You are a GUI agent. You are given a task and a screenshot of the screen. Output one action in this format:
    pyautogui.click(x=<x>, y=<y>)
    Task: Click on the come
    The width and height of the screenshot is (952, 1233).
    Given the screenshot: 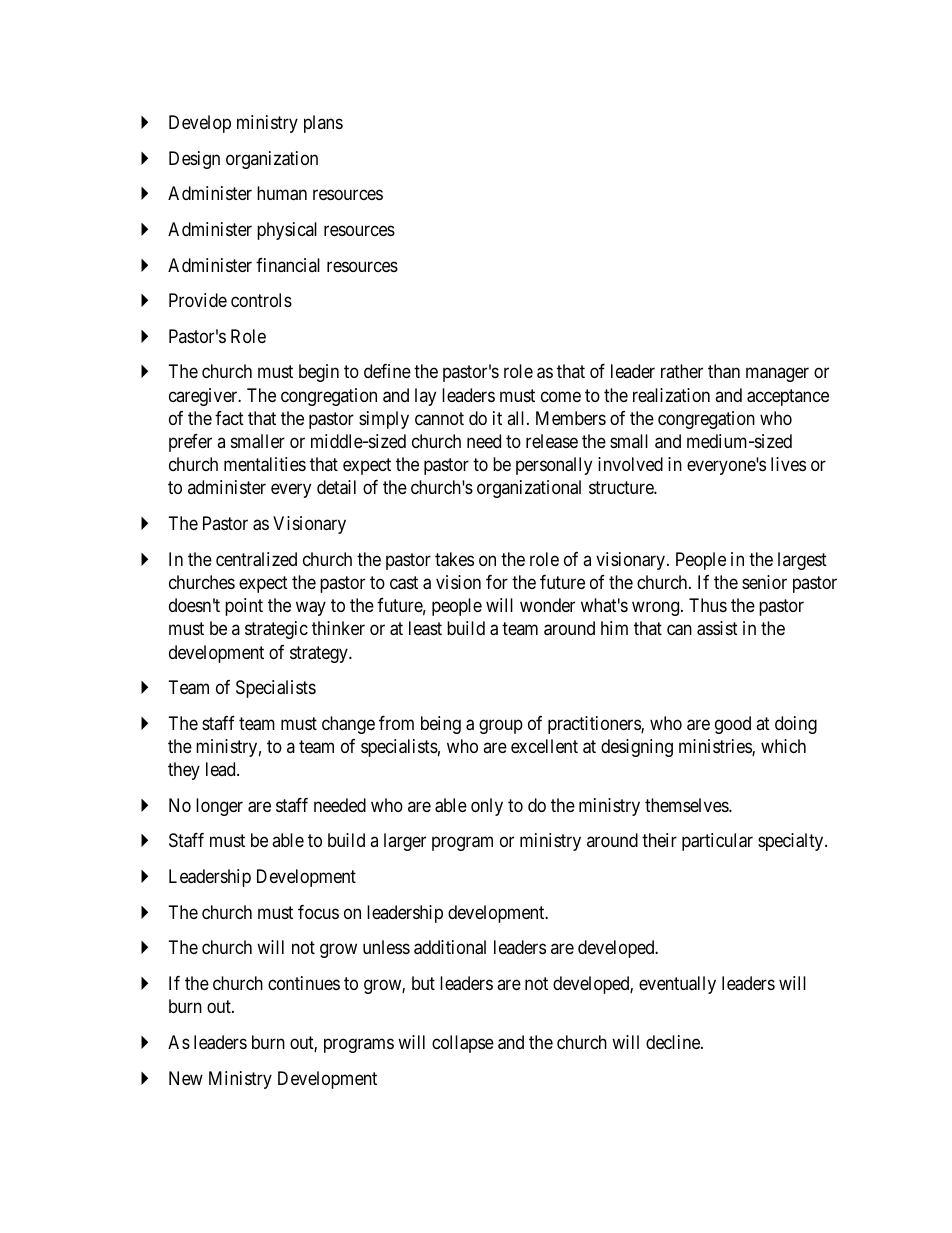 What is the action you would take?
    pyautogui.click(x=561, y=396)
